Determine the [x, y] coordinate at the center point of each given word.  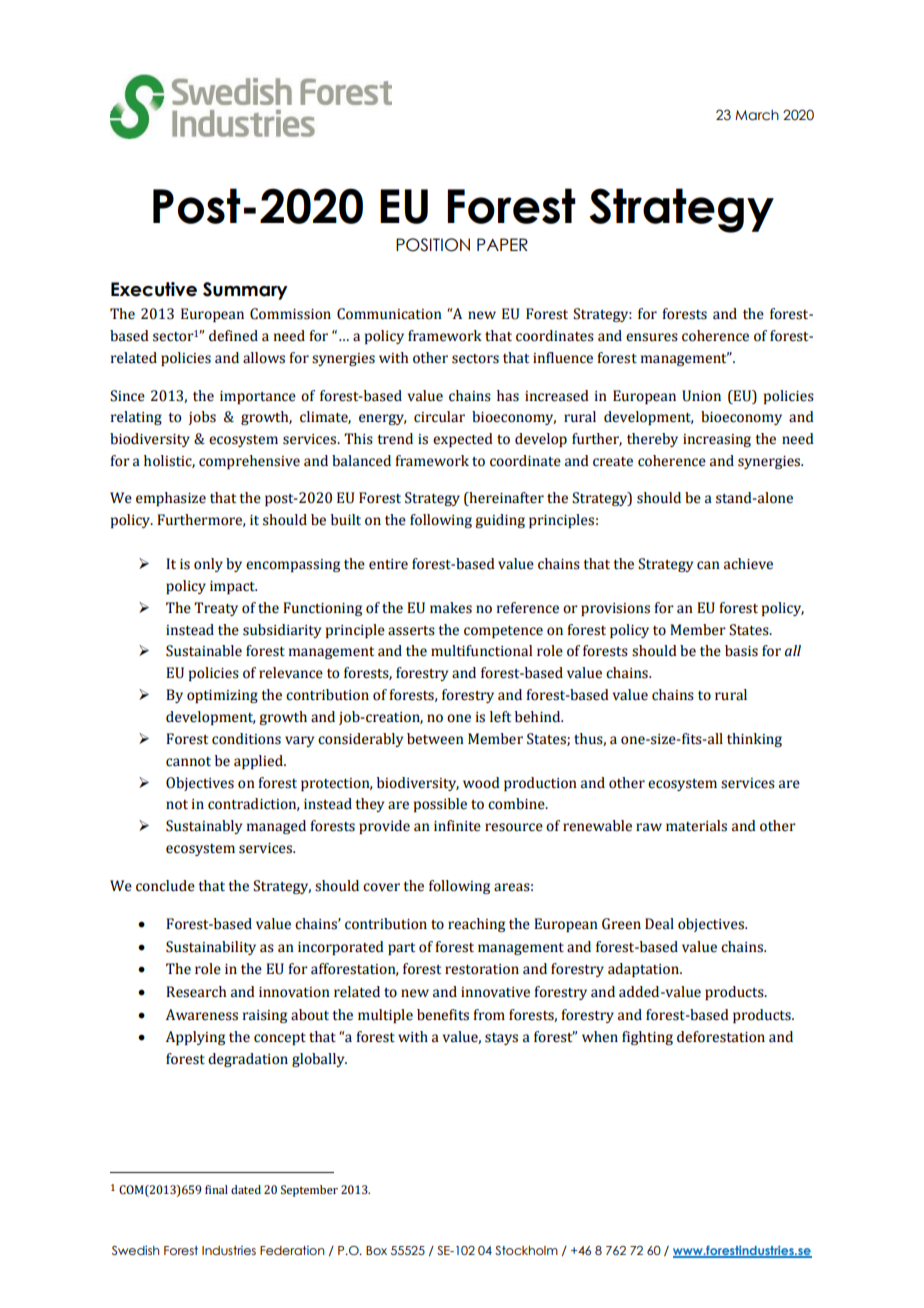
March [757, 115]
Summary [245, 291]
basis [741, 651]
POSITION [433, 245]
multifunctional [481, 651]
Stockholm [526, 1250]
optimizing [222, 696]
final [216, 1189]
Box [376, 1250]
